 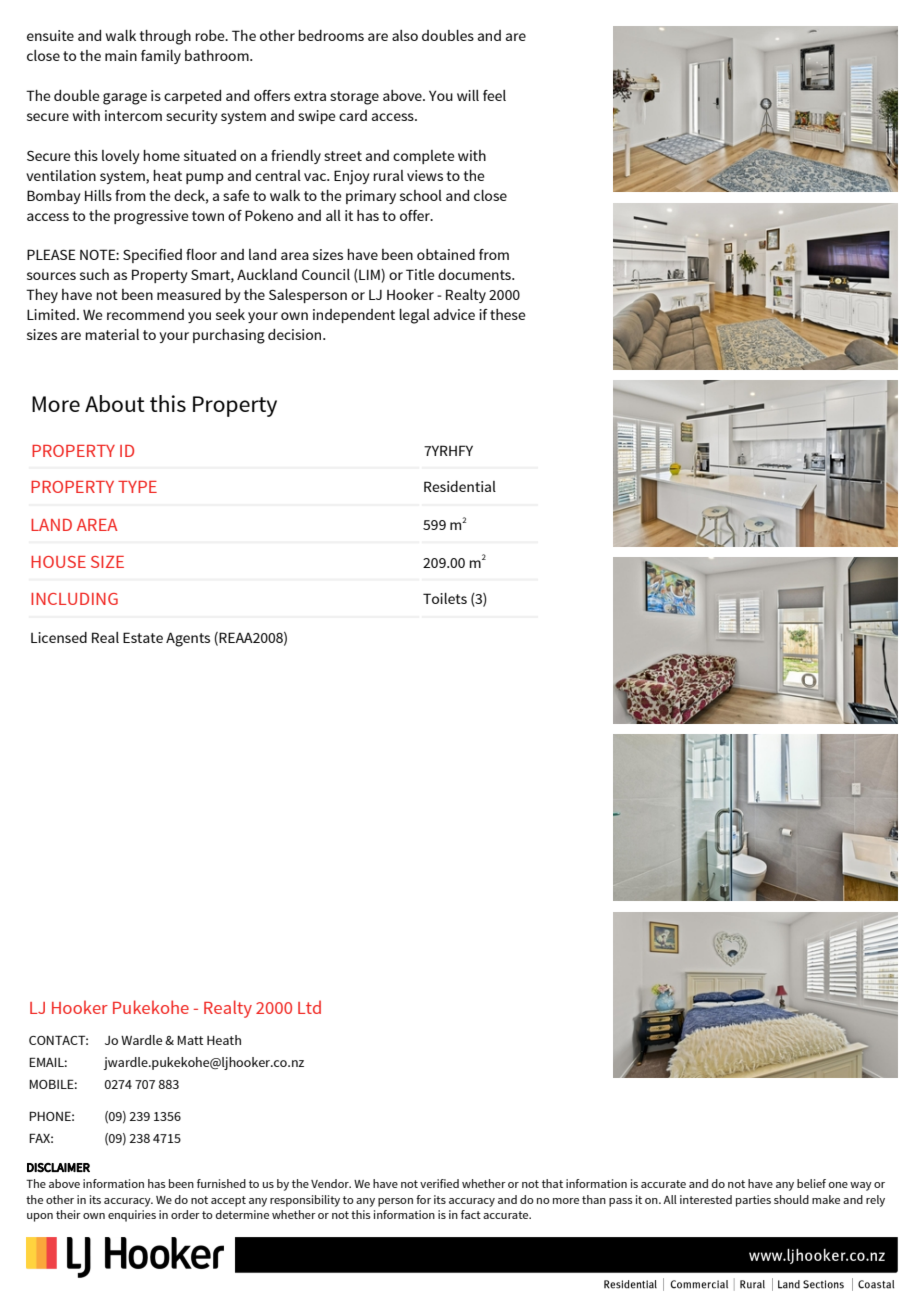 What do you see at coordinates (112, 334) in the screenshot?
I see `material` at bounding box center [112, 334].
